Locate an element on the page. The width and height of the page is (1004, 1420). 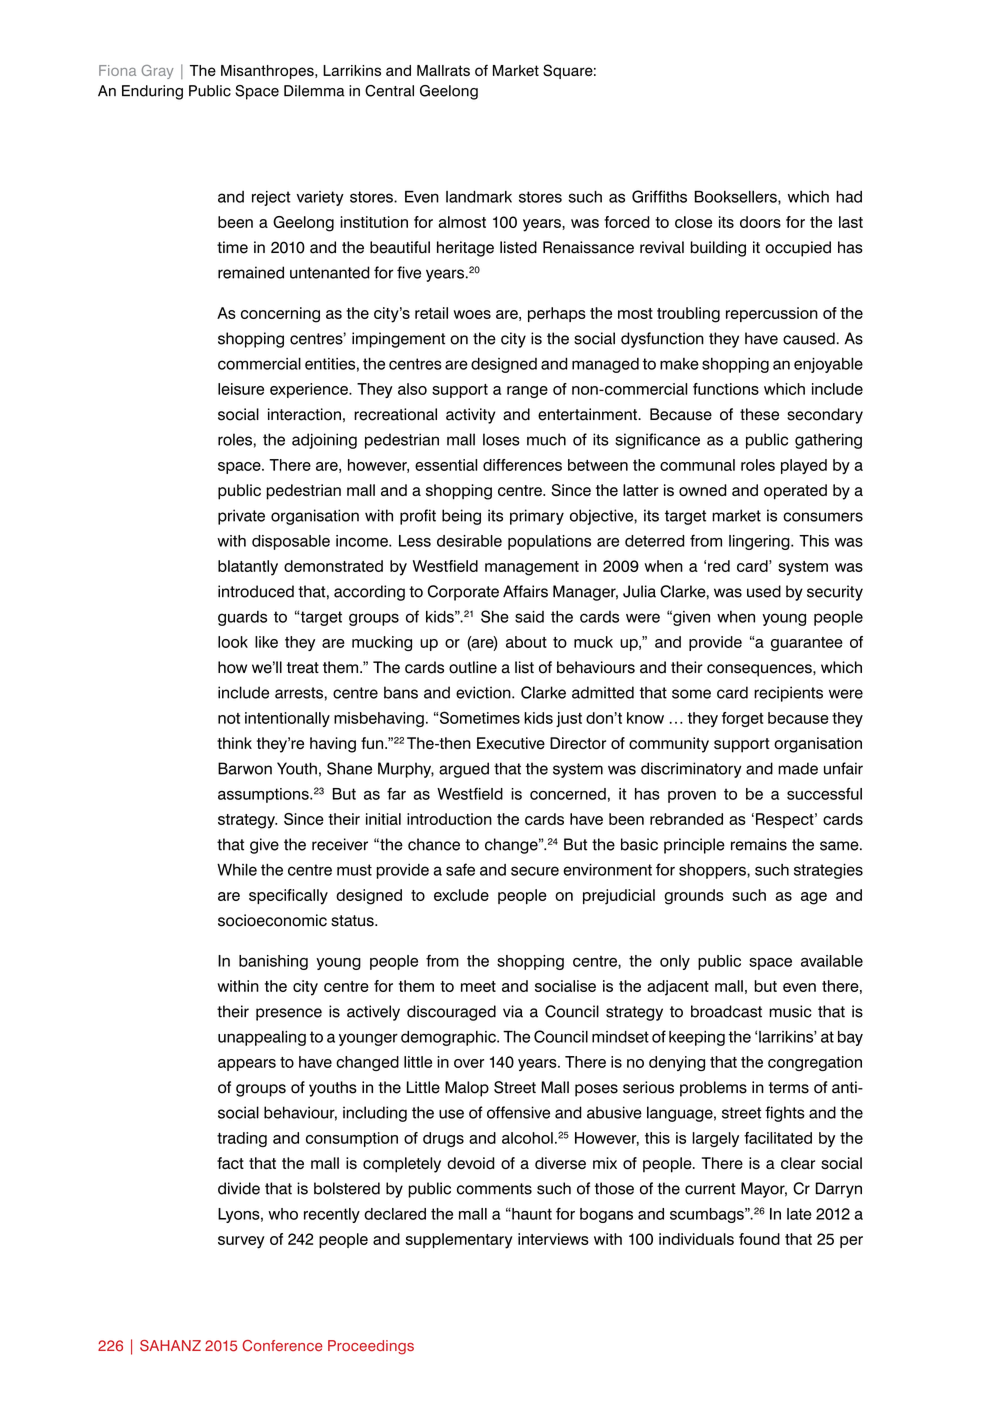
Central is located at coordinates (389, 91).
